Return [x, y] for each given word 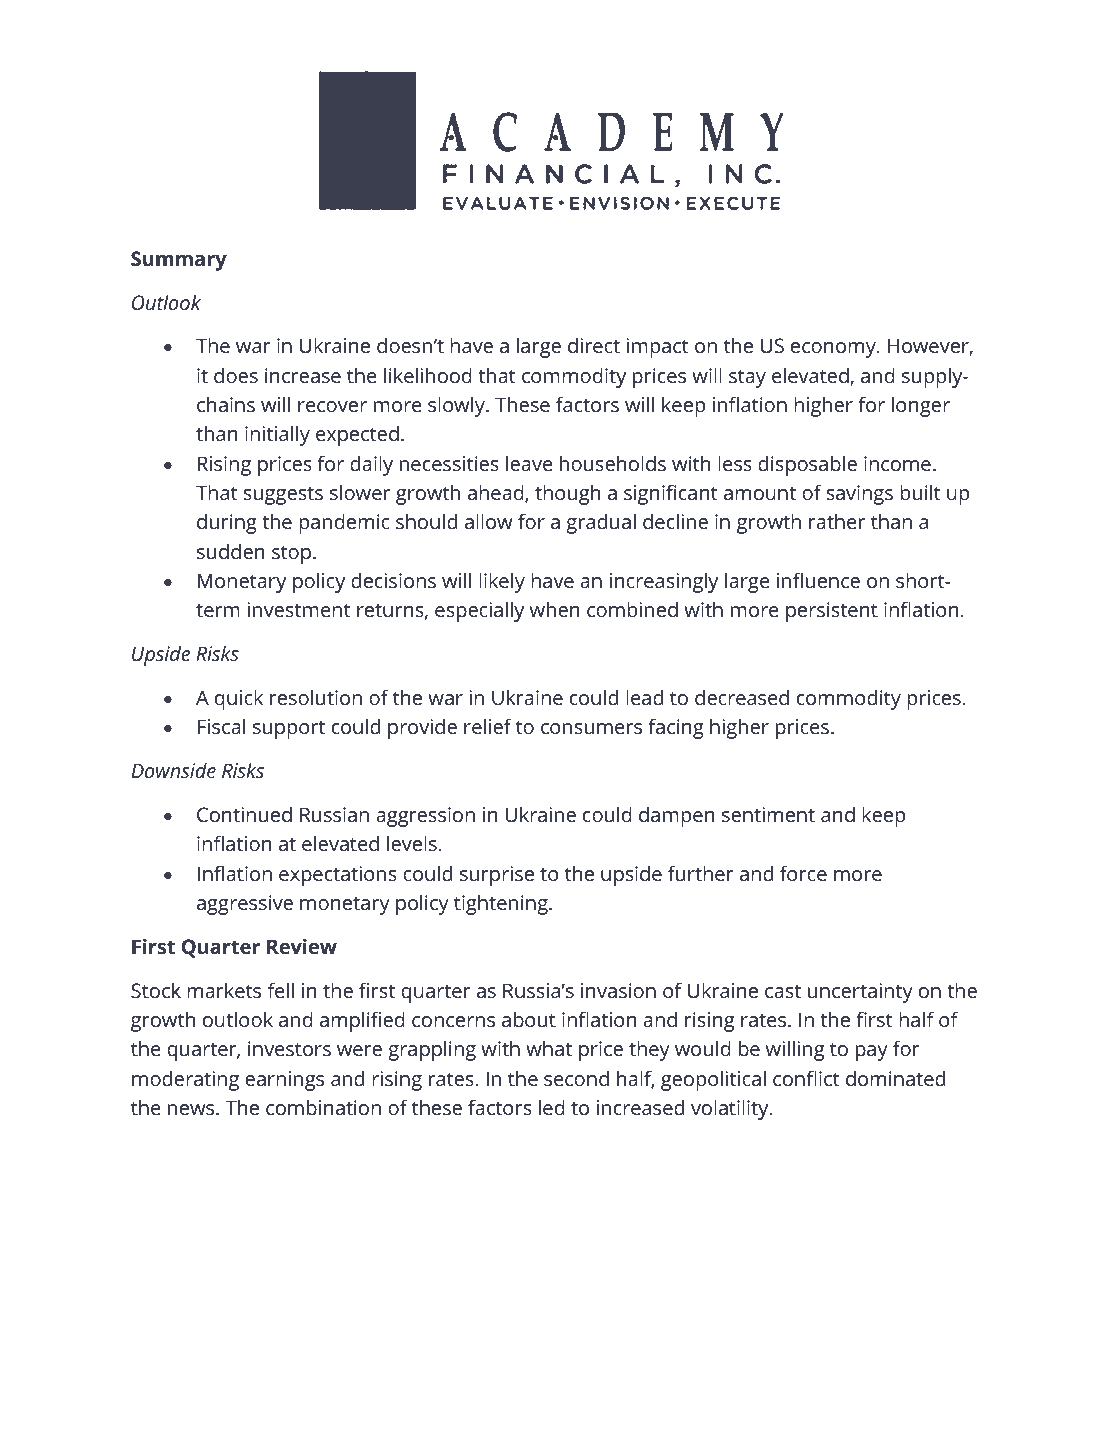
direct [594, 345]
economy [834, 350]
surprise [497, 876]
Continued [244, 814]
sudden [230, 551]
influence [818, 580]
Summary [179, 261]
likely [502, 582]
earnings [284, 1081]
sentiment [768, 814]
